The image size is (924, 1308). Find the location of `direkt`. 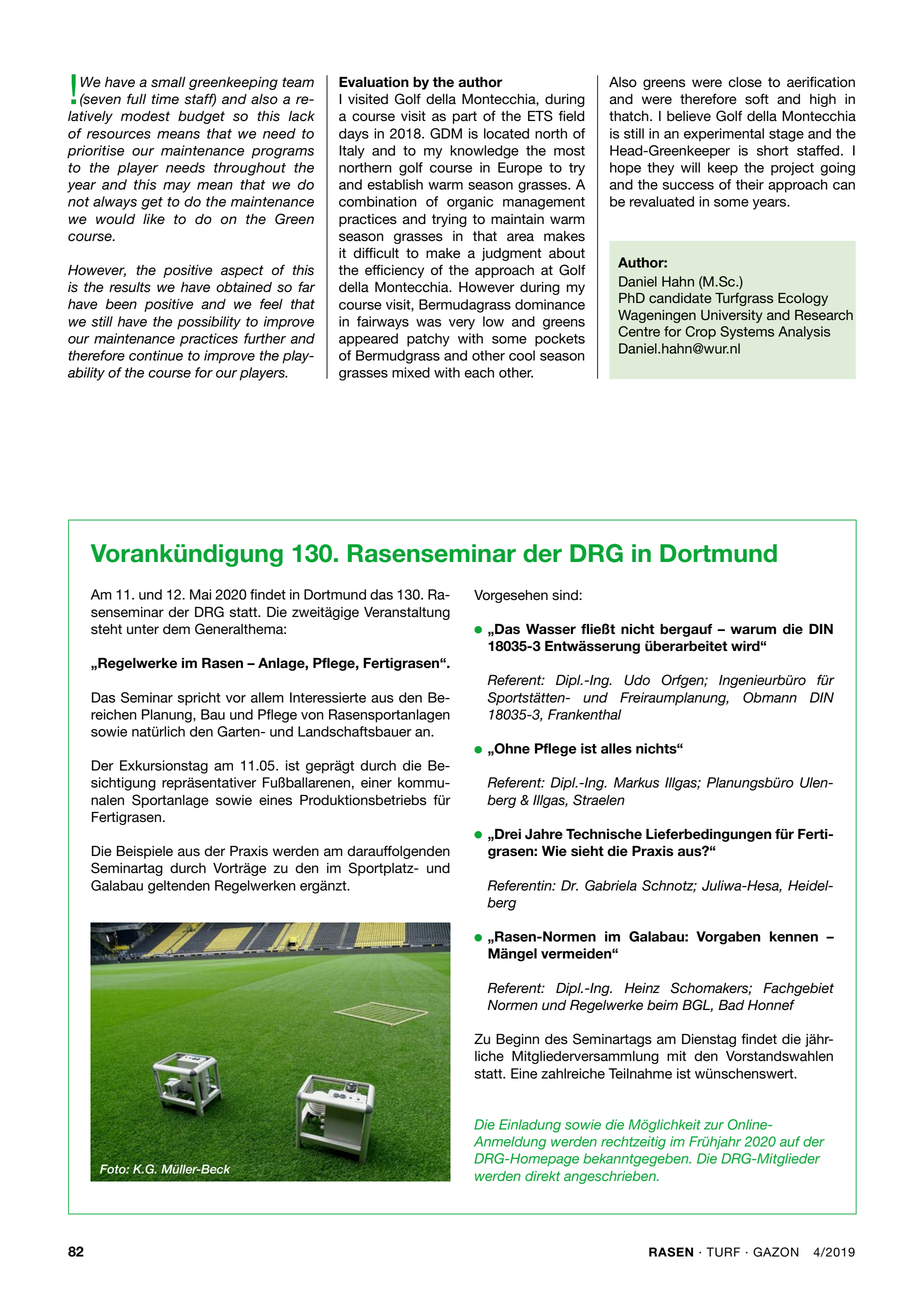

direkt is located at coordinates (542, 1176).
